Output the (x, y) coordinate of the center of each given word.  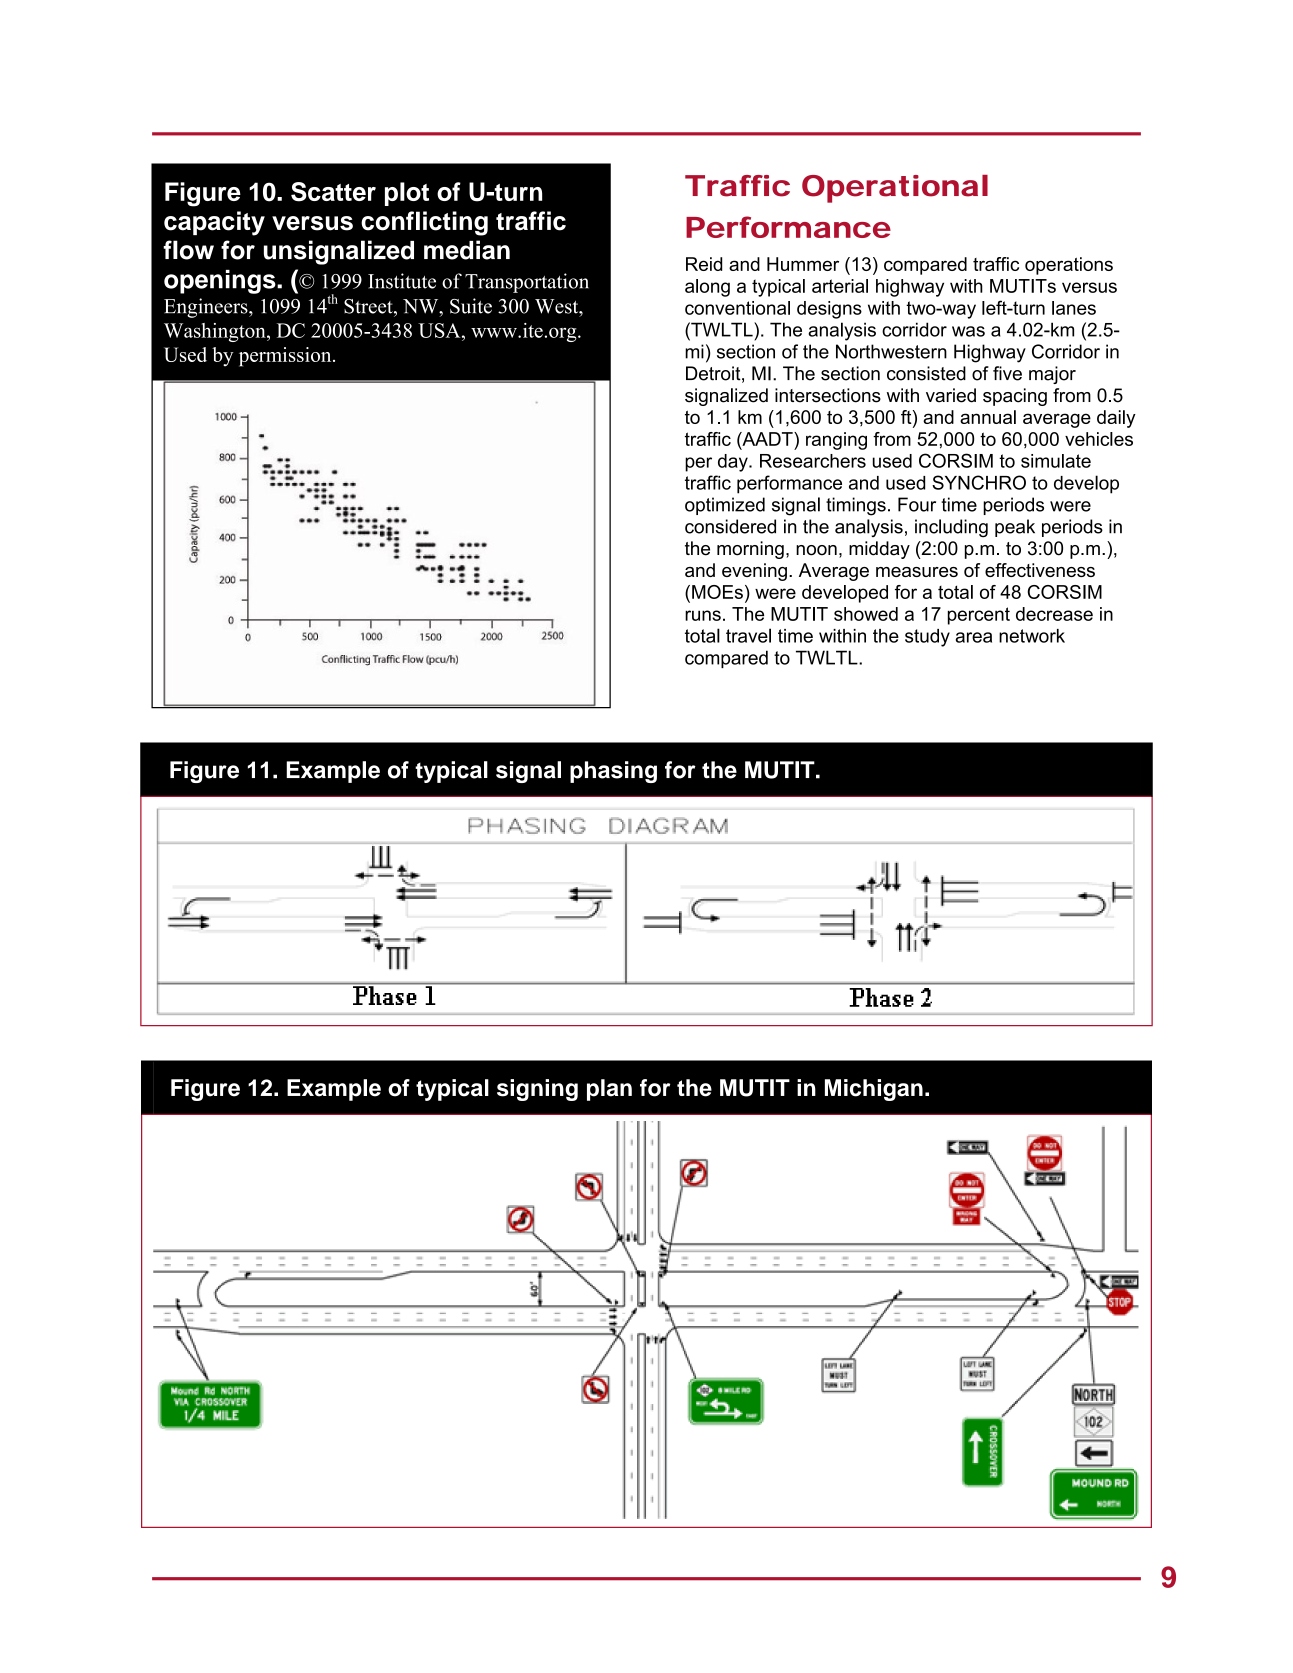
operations (1069, 266)
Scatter (333, 192)
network (1032, 636)
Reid (704, 264)
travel (748, 635)
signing (537, 1090)
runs (703, 615)
